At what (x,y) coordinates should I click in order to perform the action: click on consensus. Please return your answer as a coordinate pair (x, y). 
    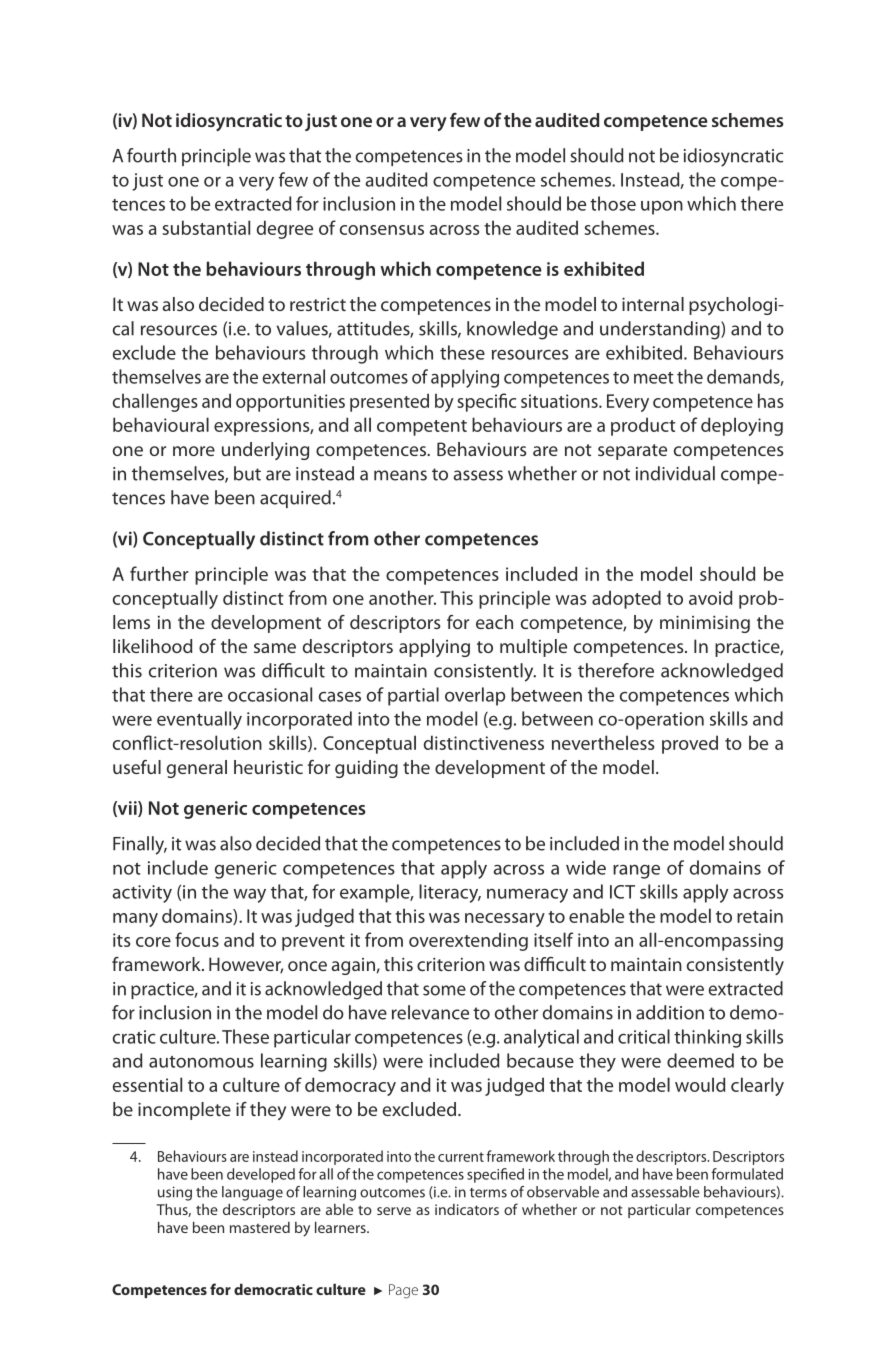
    Looking at the image, I should click on (382, 230).
